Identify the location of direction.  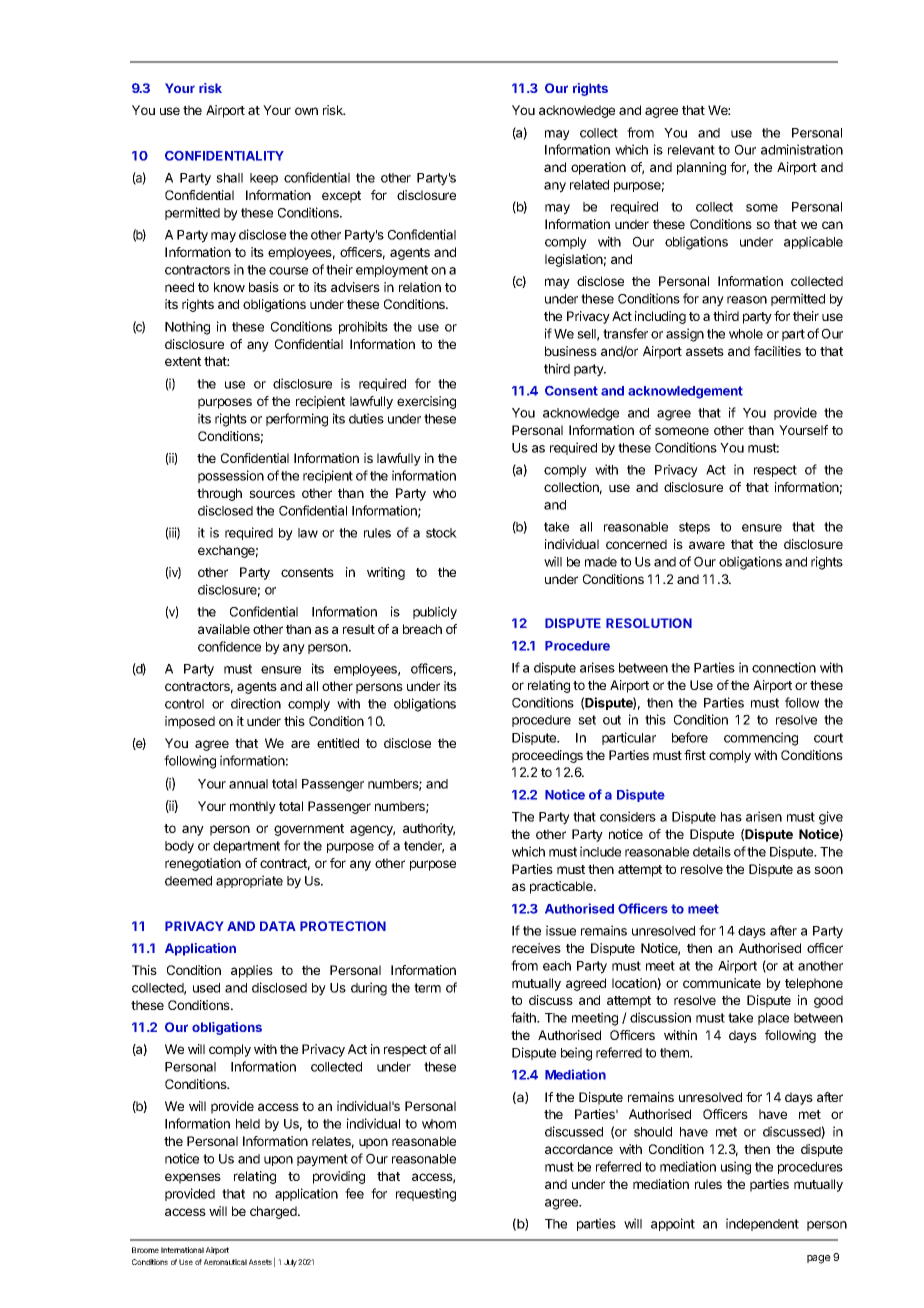
(256, 703).
